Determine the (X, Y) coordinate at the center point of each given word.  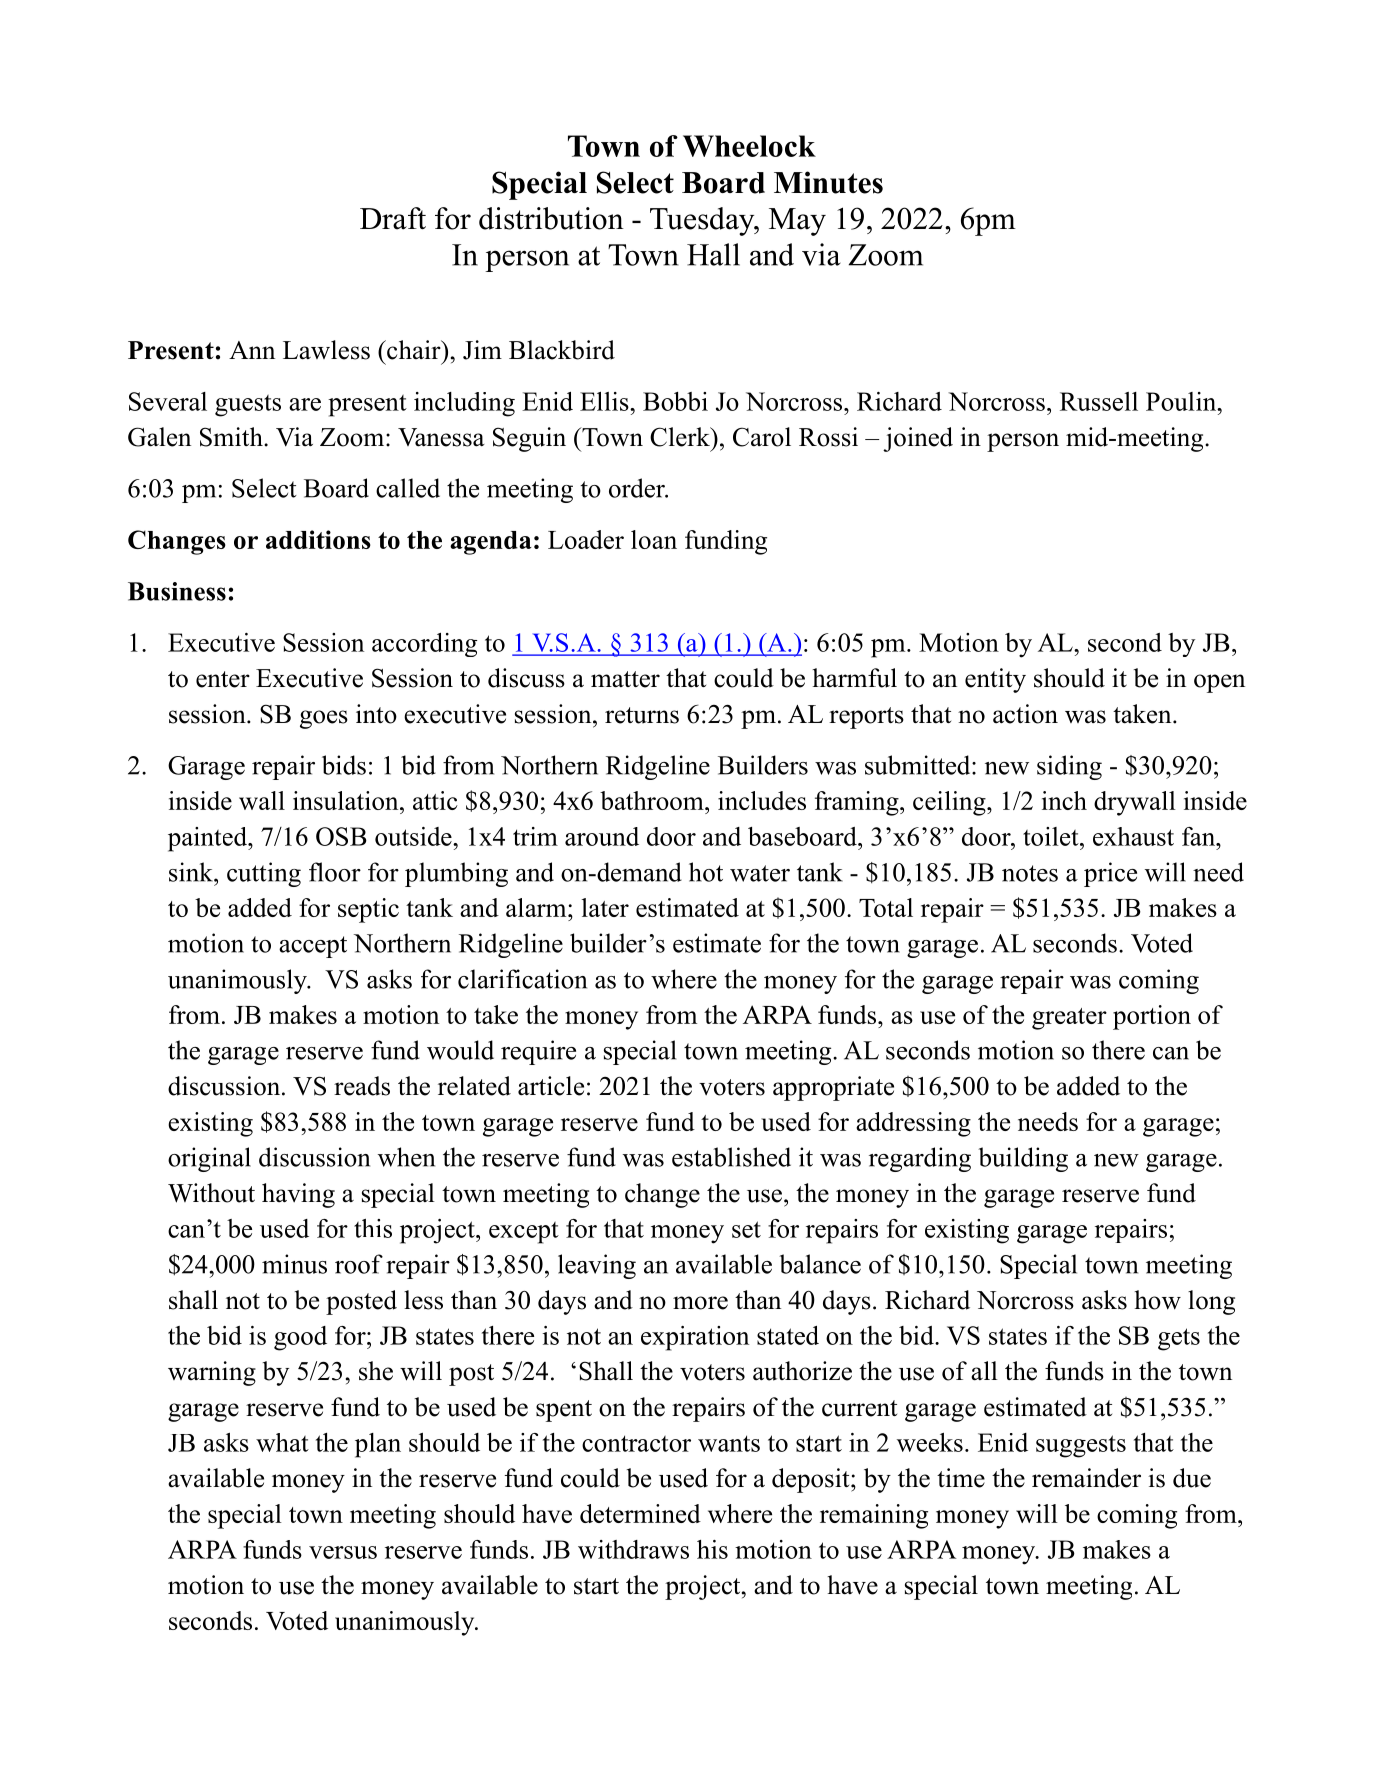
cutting (264, 874)
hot (706, 872)
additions (318, 539)
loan (654, 539)
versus (343, 1552)
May (797, 222)
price (1110, 874)
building (1023, 1159)
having (298, 1195)
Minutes (828, 182)
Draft (393, 218)
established (731, 1157)
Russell (1099, 401)
